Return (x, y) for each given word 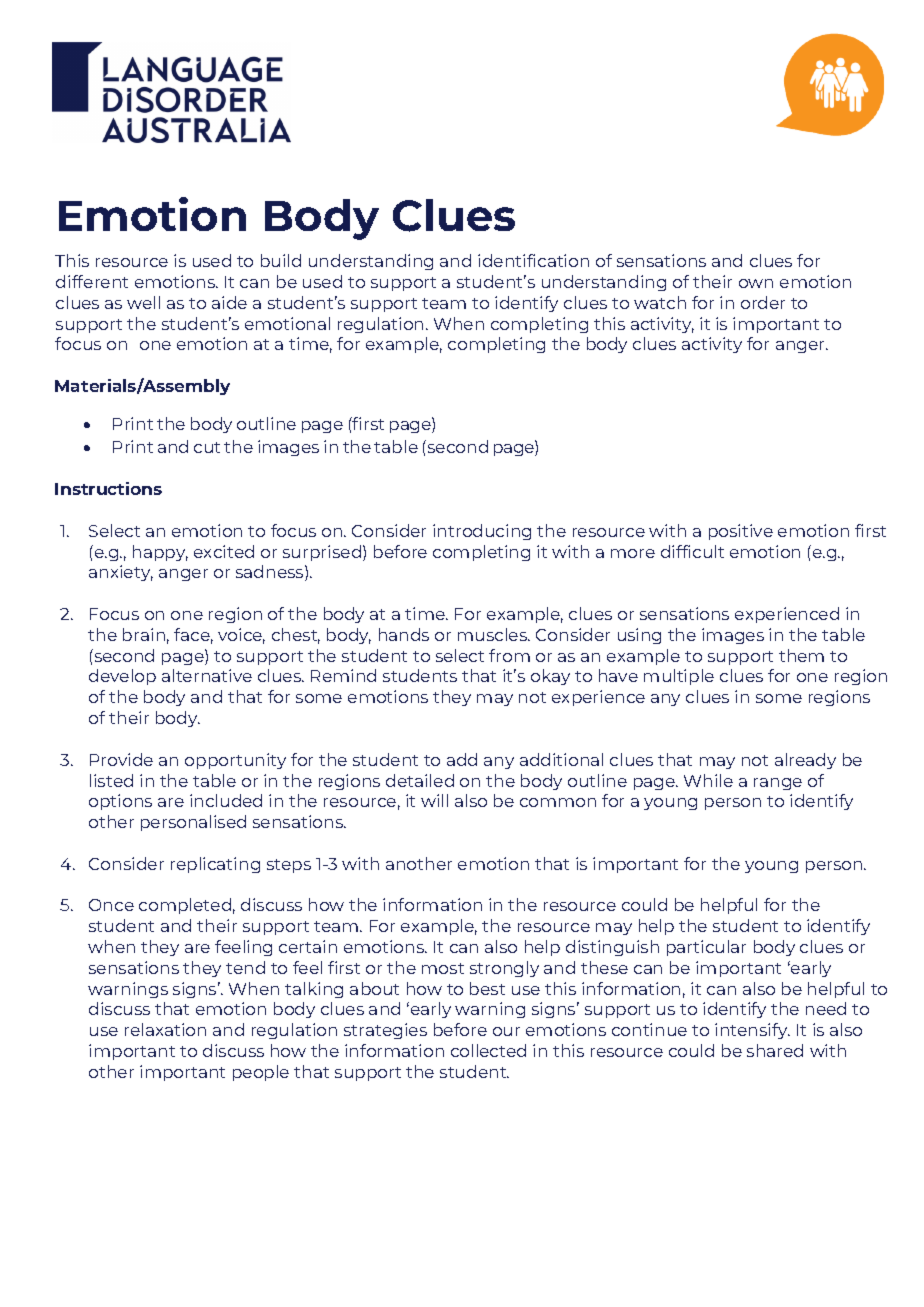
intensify (752, 1031)
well (143, 302)
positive (741, 532)
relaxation (165, 1029)
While (708, 780)
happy (160, 553)
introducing (482, 532)
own (756, 283)
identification (533, 260)
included (226, 800)
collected (488, 1050)
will (434, 800)
